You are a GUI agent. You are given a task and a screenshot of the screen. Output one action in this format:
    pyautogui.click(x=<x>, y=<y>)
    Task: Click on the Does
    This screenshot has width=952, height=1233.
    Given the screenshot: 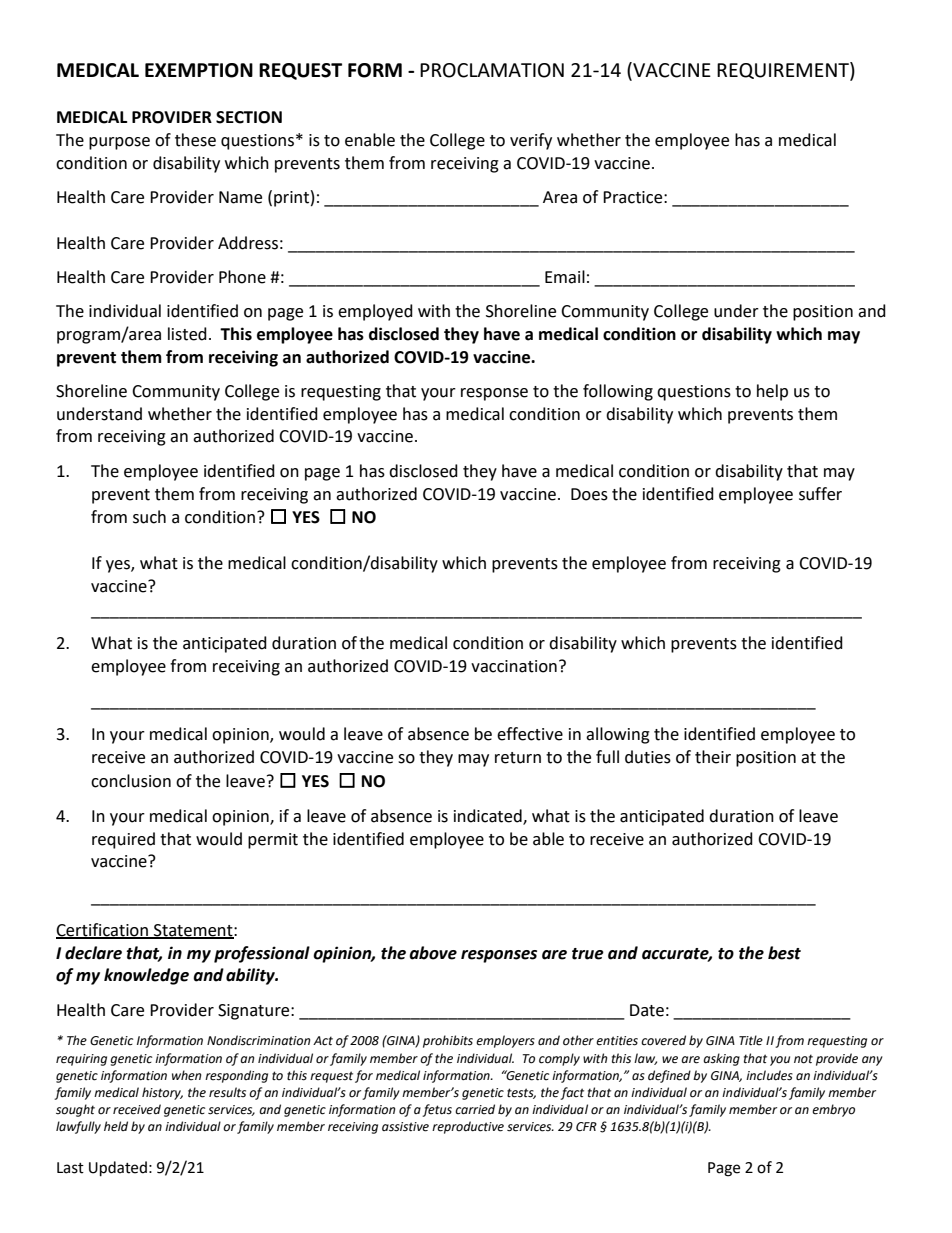 What is the action you would take?
    pyautogui.click(x=589, y=494)
